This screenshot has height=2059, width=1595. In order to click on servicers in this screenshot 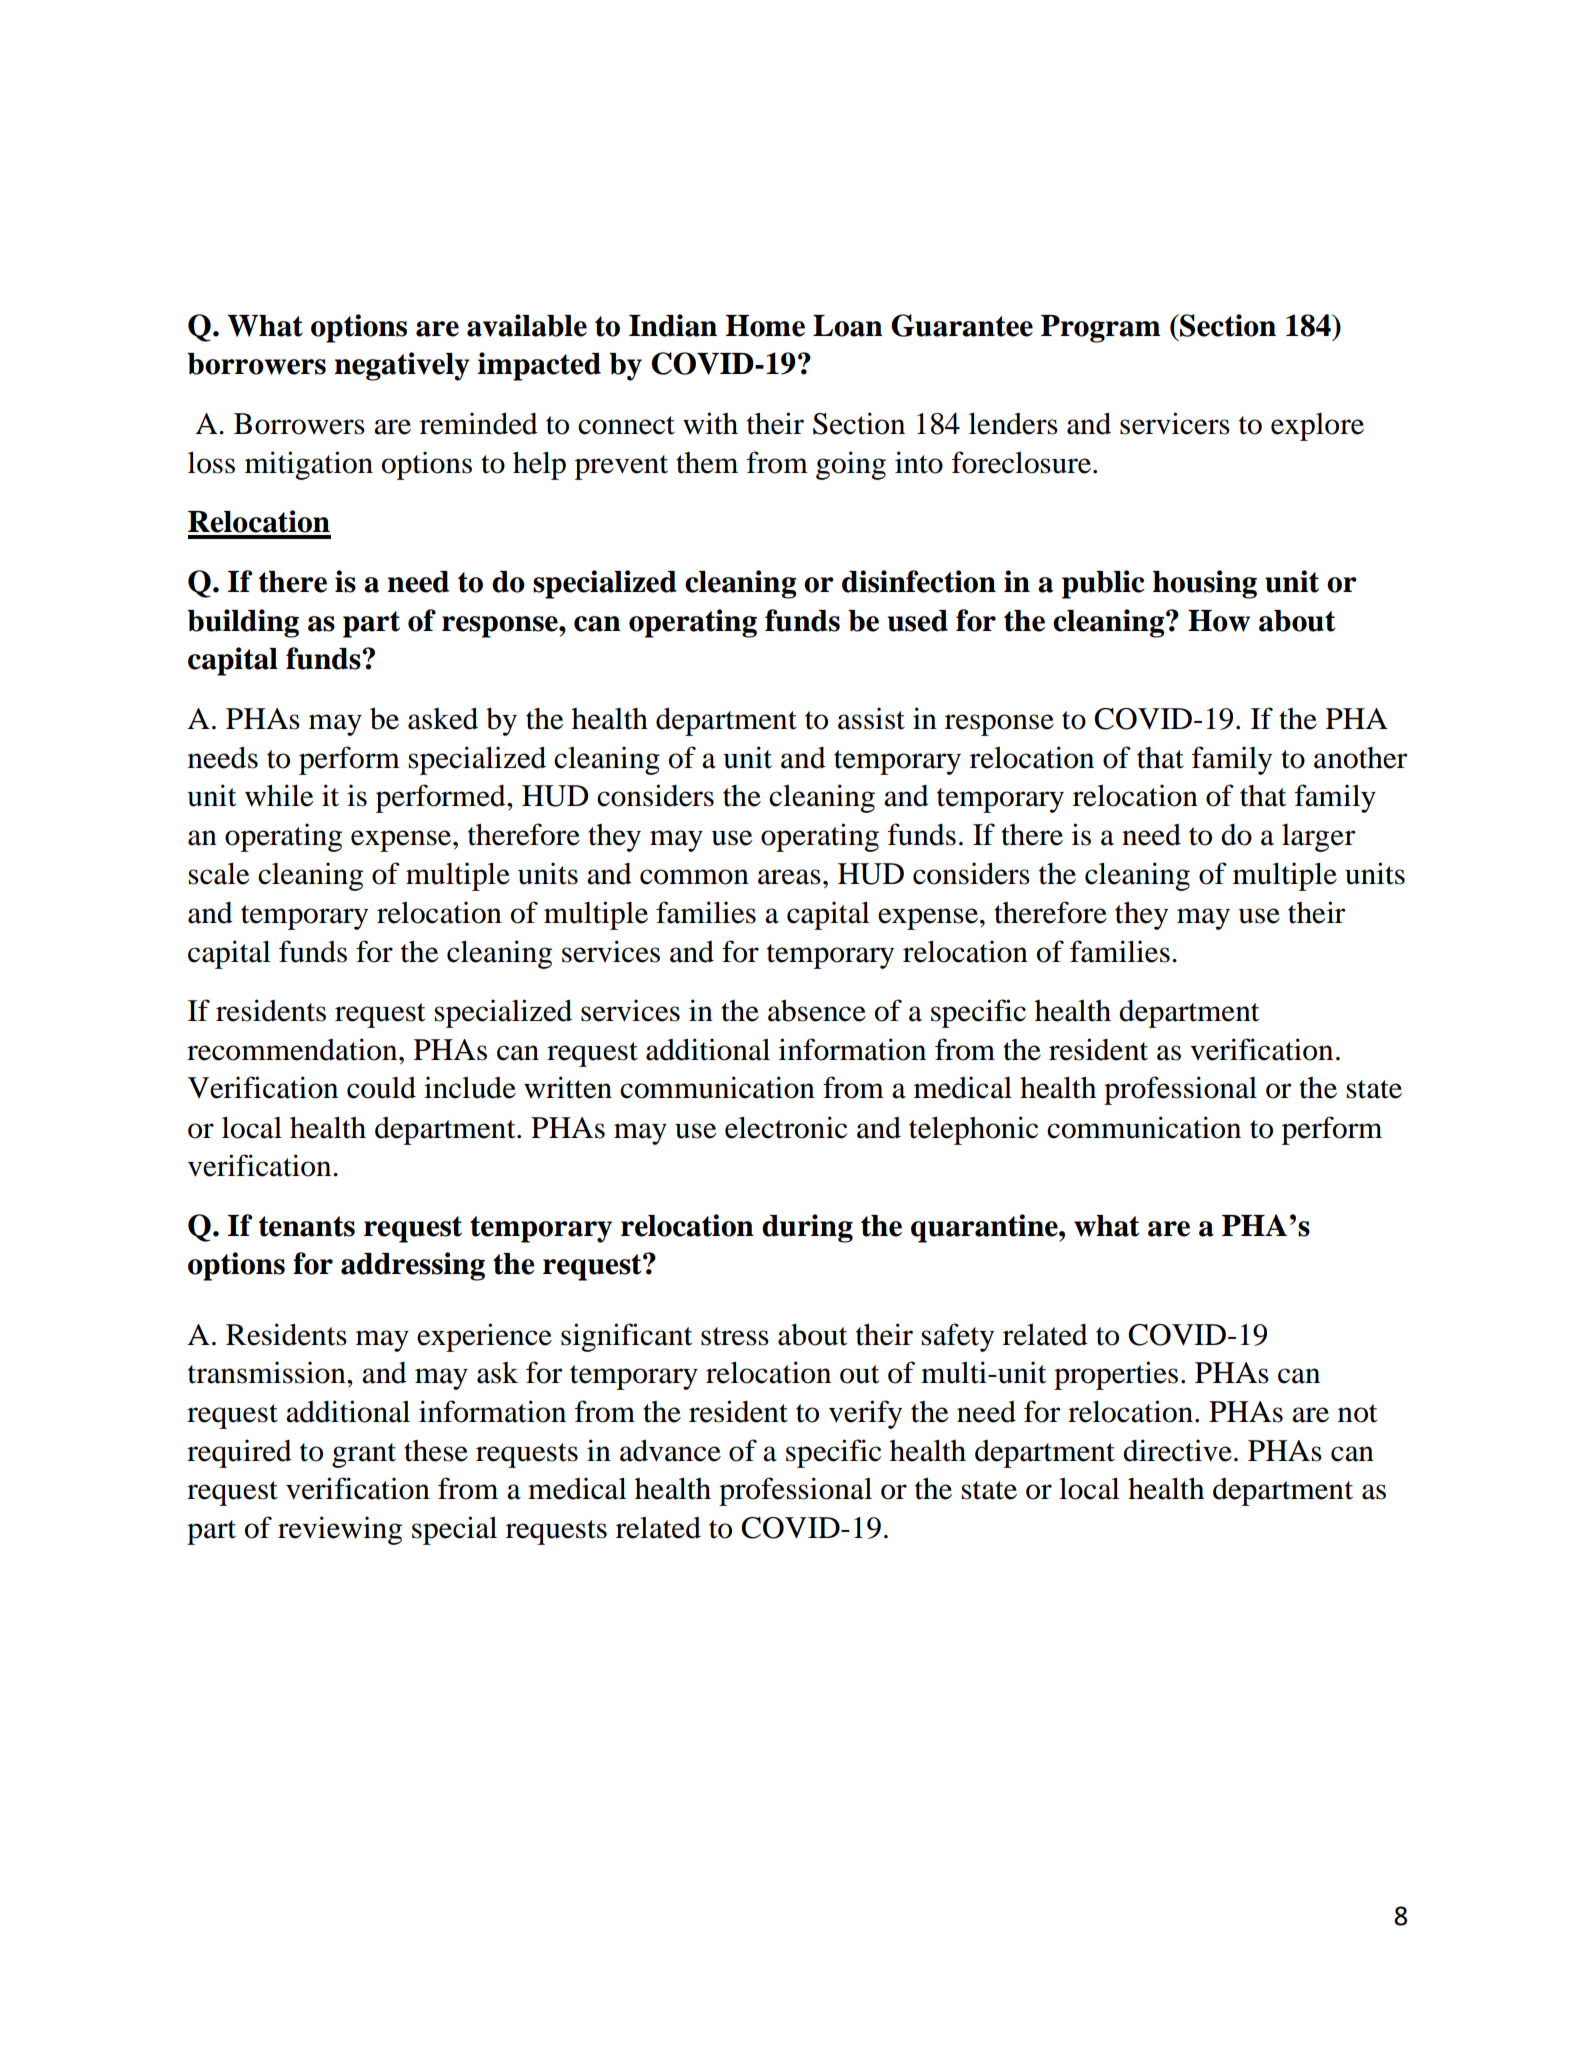, I will do `click(1175, 423)`.
